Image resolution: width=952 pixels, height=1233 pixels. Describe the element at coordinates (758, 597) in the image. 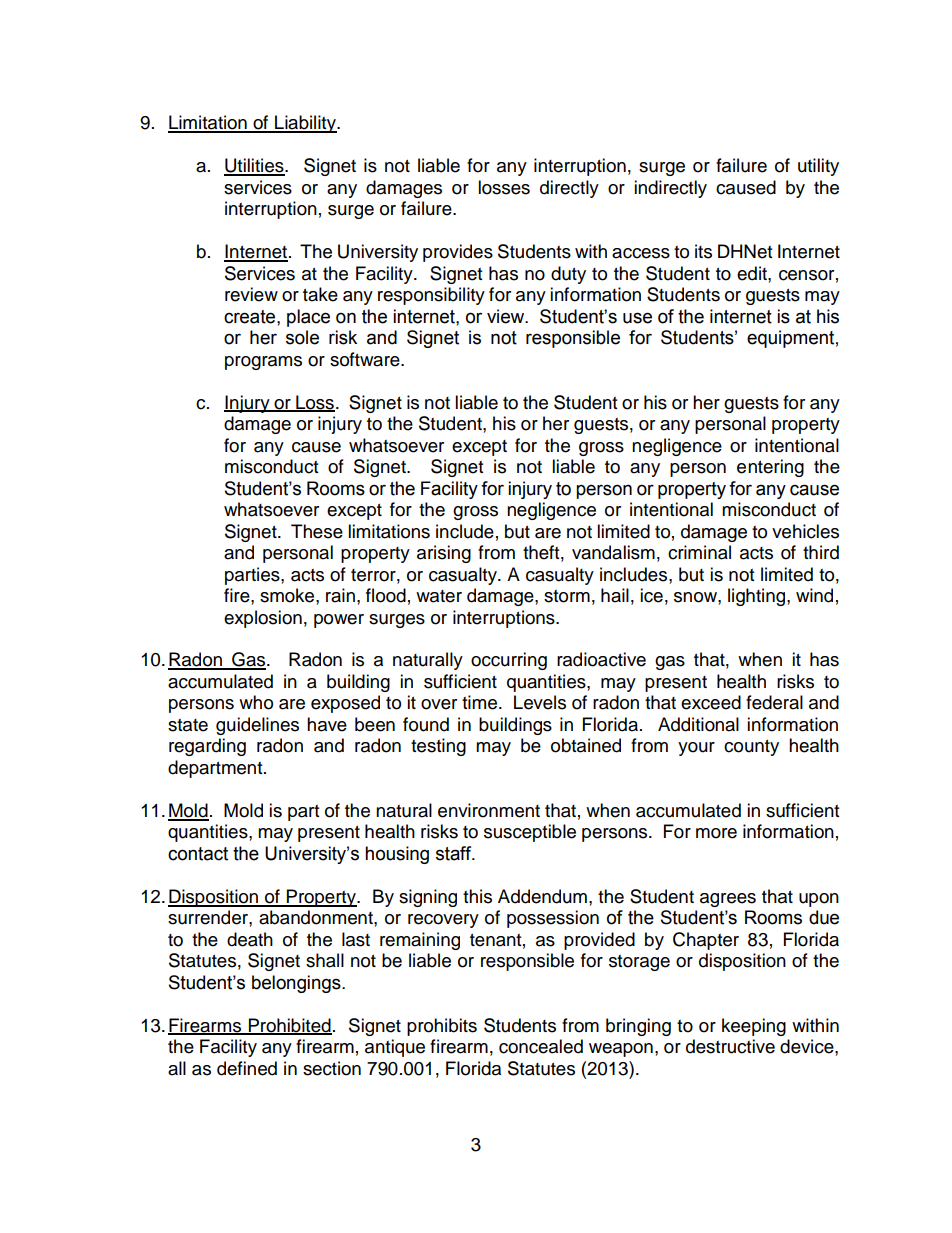

I see `lighting` at that location.
